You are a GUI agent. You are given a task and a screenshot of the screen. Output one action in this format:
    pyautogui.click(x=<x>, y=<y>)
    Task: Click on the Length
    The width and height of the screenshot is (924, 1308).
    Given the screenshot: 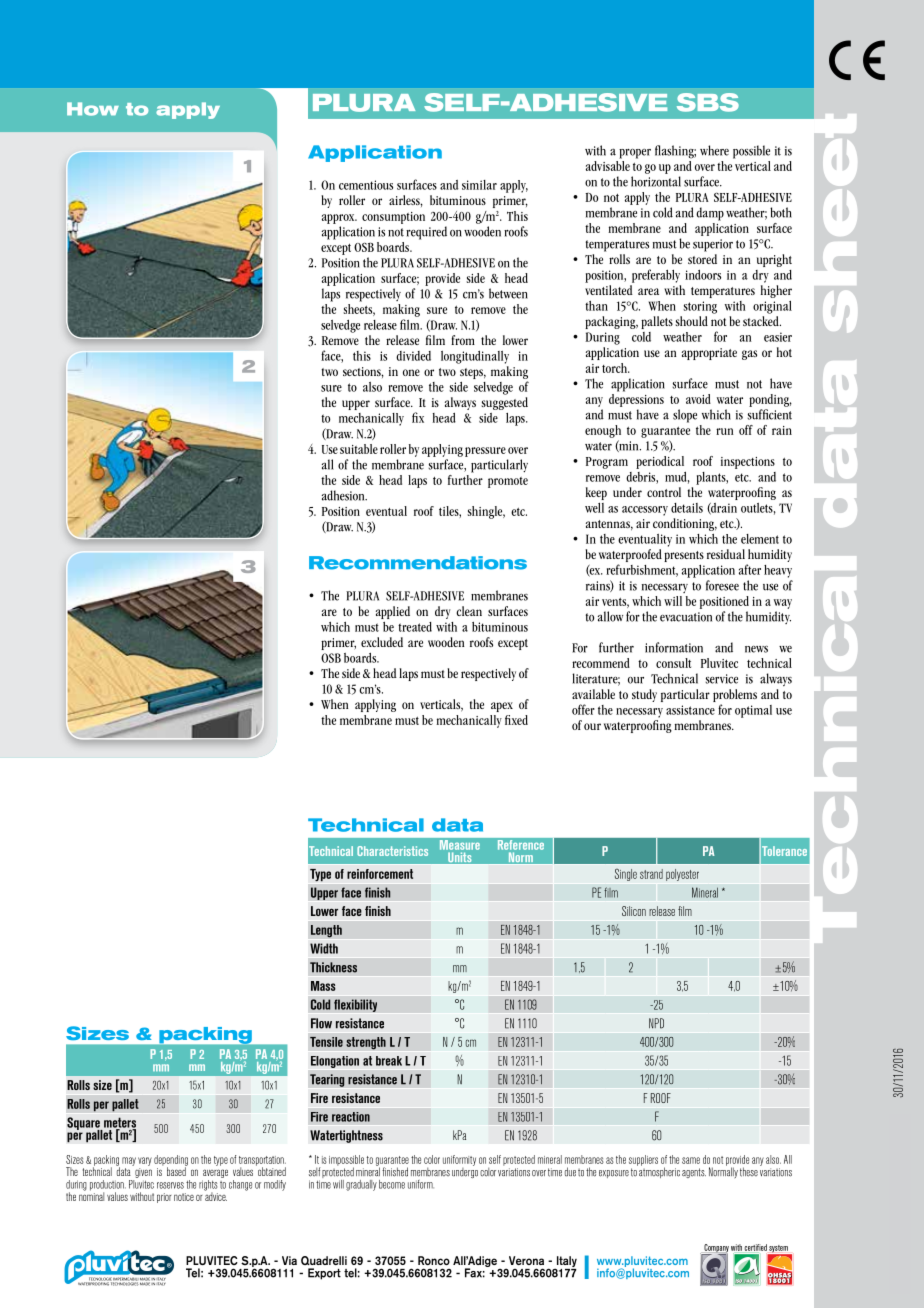 What is the action you would take?
    pyautogui.click(x=326, y=931)
